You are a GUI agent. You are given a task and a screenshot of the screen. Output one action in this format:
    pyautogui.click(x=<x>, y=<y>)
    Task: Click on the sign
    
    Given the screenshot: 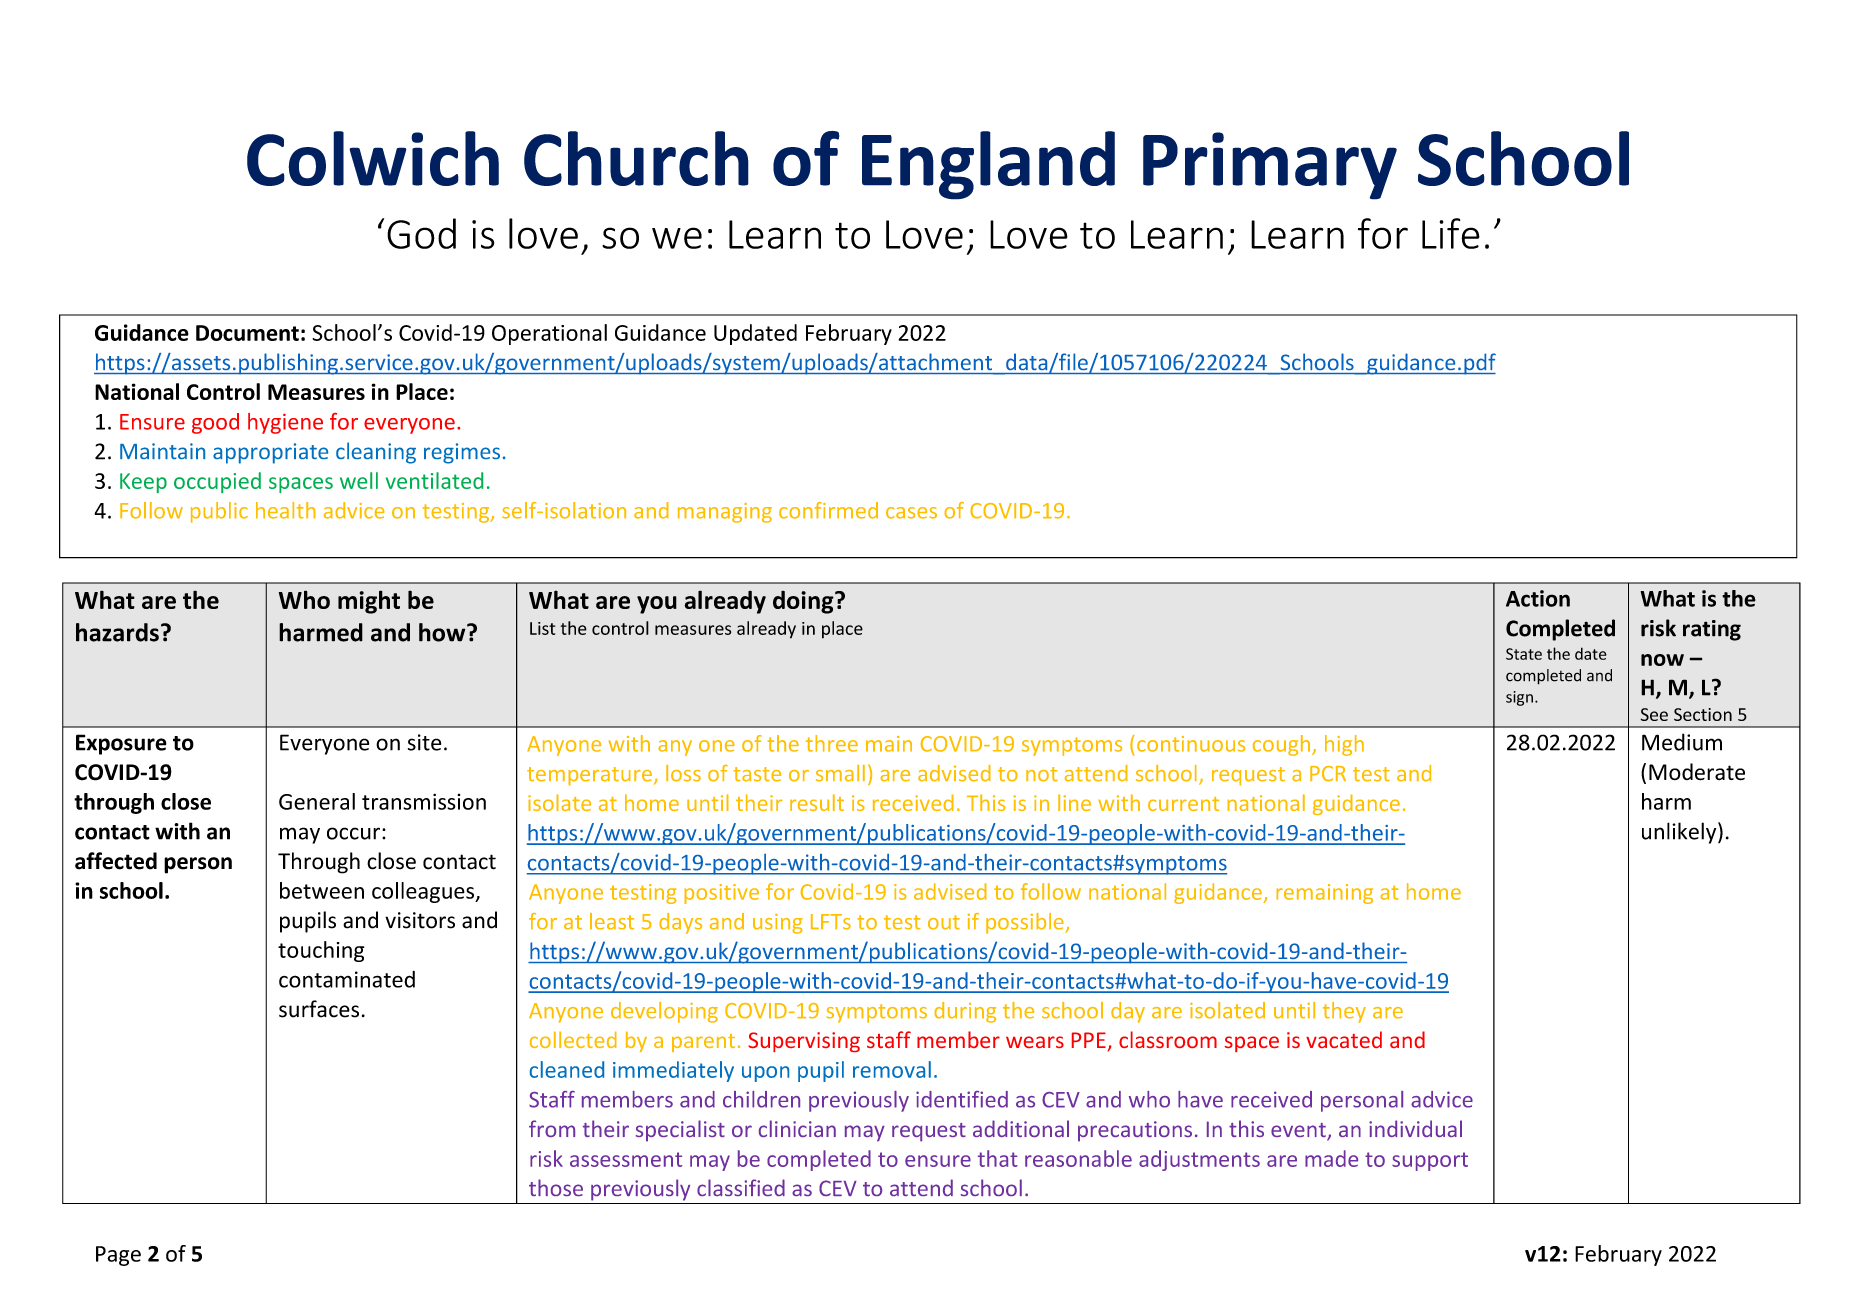 What is the action you would take?
    pyautogui.click(x=1519, y=698)
